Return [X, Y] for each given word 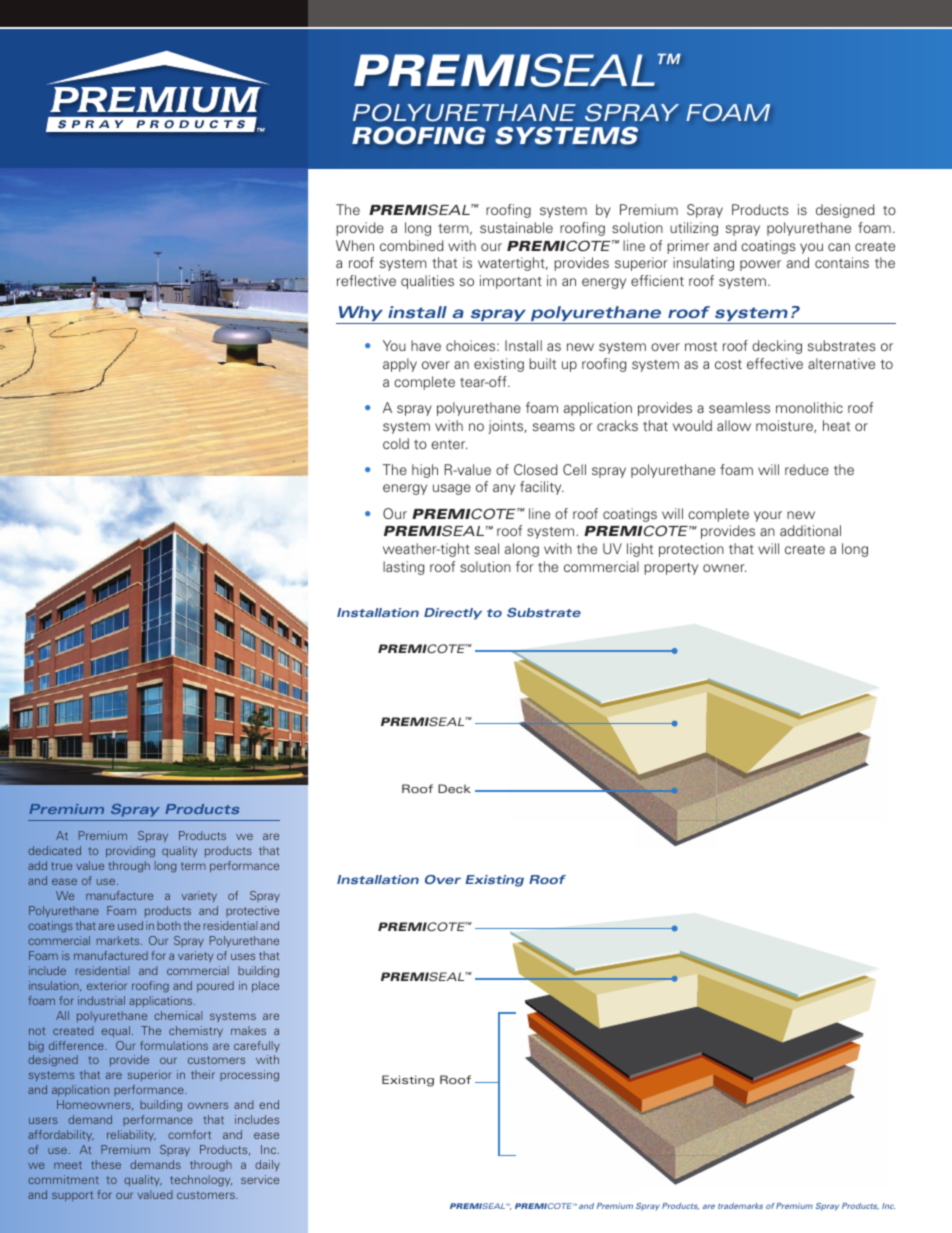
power [760, 265]
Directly [453, 614]
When [355, 245]
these [106, 1164]
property [671, 569]
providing [130, 851]
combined [412, 245]
